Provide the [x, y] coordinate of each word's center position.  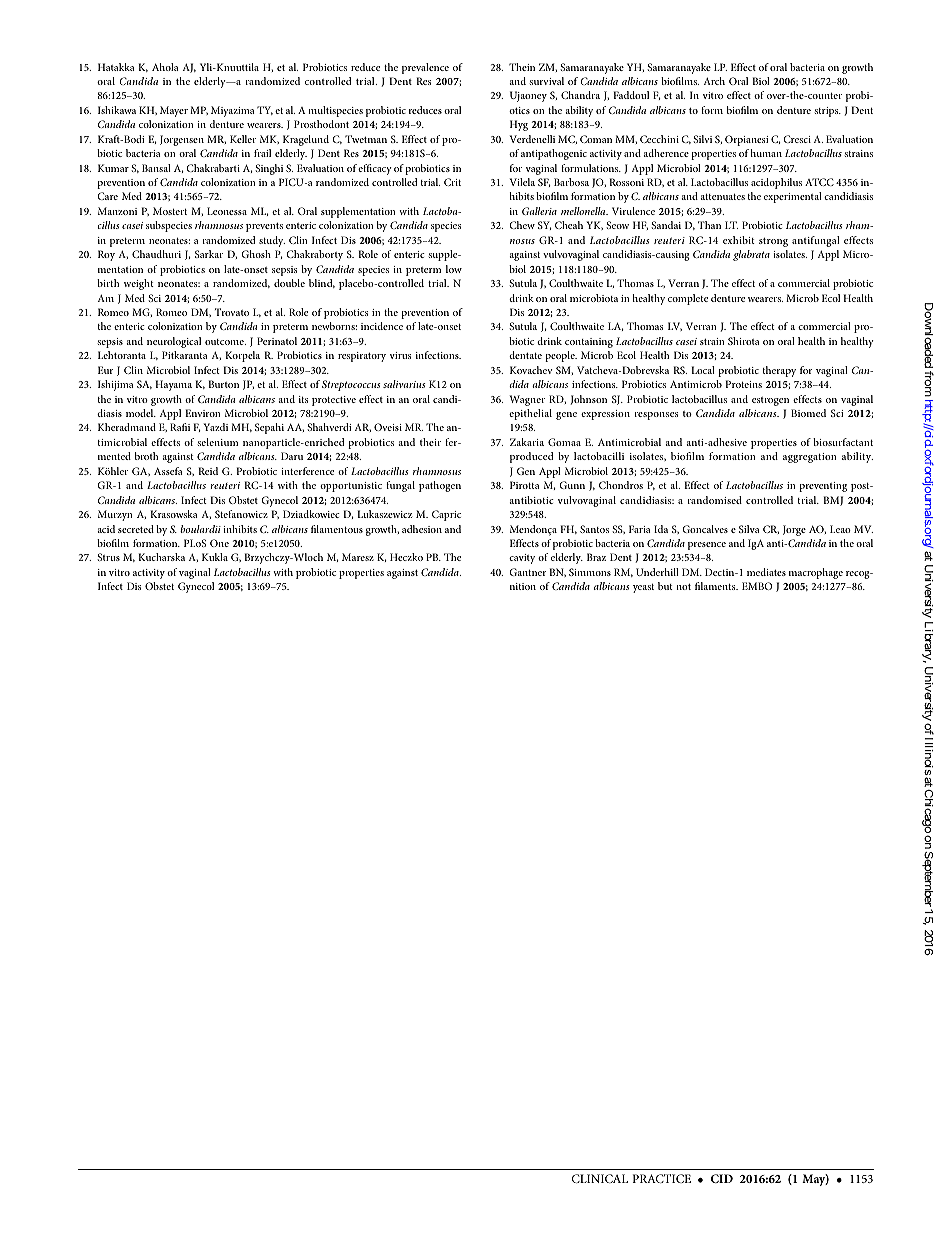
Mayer [174, 111]
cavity [522, 559]
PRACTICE [662, 1178]
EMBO [757, 586]
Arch [714, 81]
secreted [136, 529]
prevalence [425, 68]
